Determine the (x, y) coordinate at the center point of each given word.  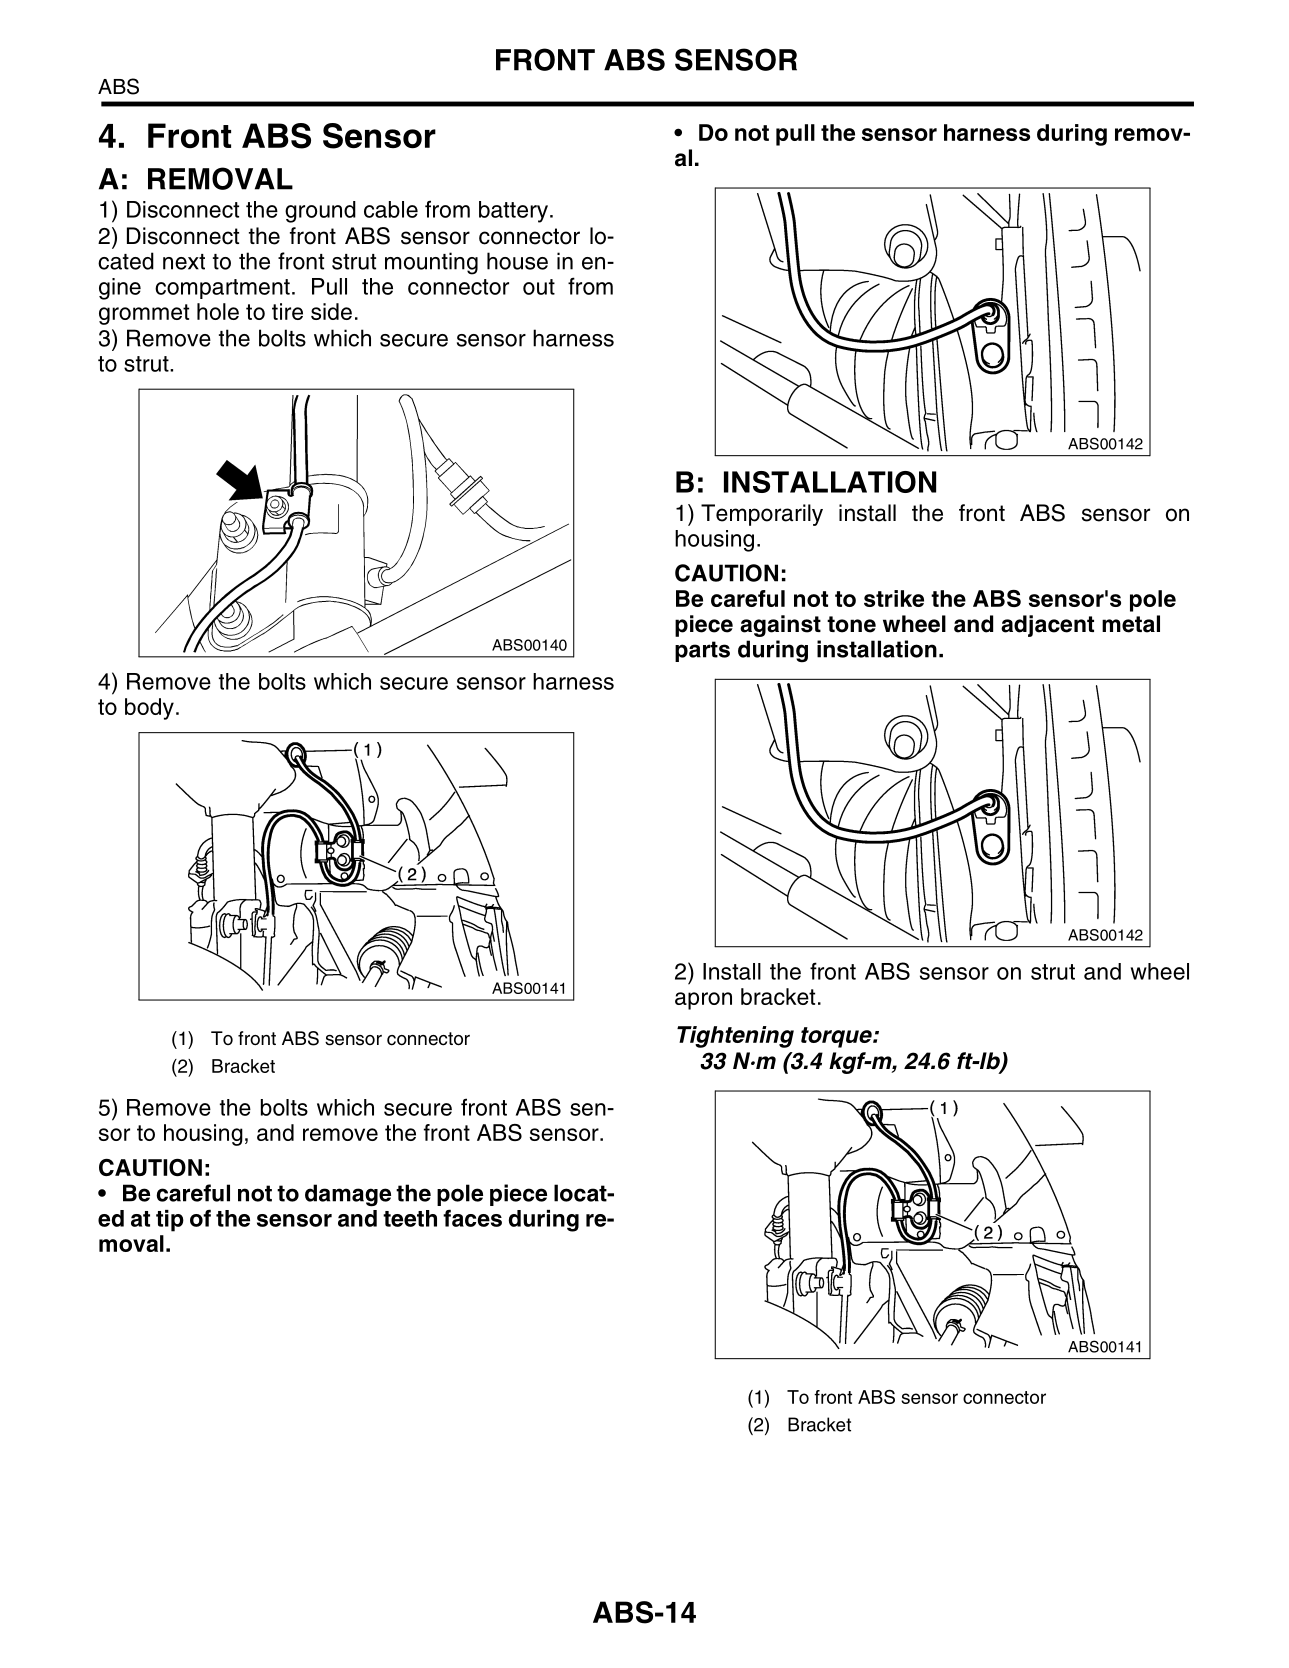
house (517, 261)
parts (702, 651)
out (539, 287)
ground (320, 212)
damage (348, 1195)
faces (472, 1218)
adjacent (1047, 626)
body (149, 709)
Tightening (735, 1037)
